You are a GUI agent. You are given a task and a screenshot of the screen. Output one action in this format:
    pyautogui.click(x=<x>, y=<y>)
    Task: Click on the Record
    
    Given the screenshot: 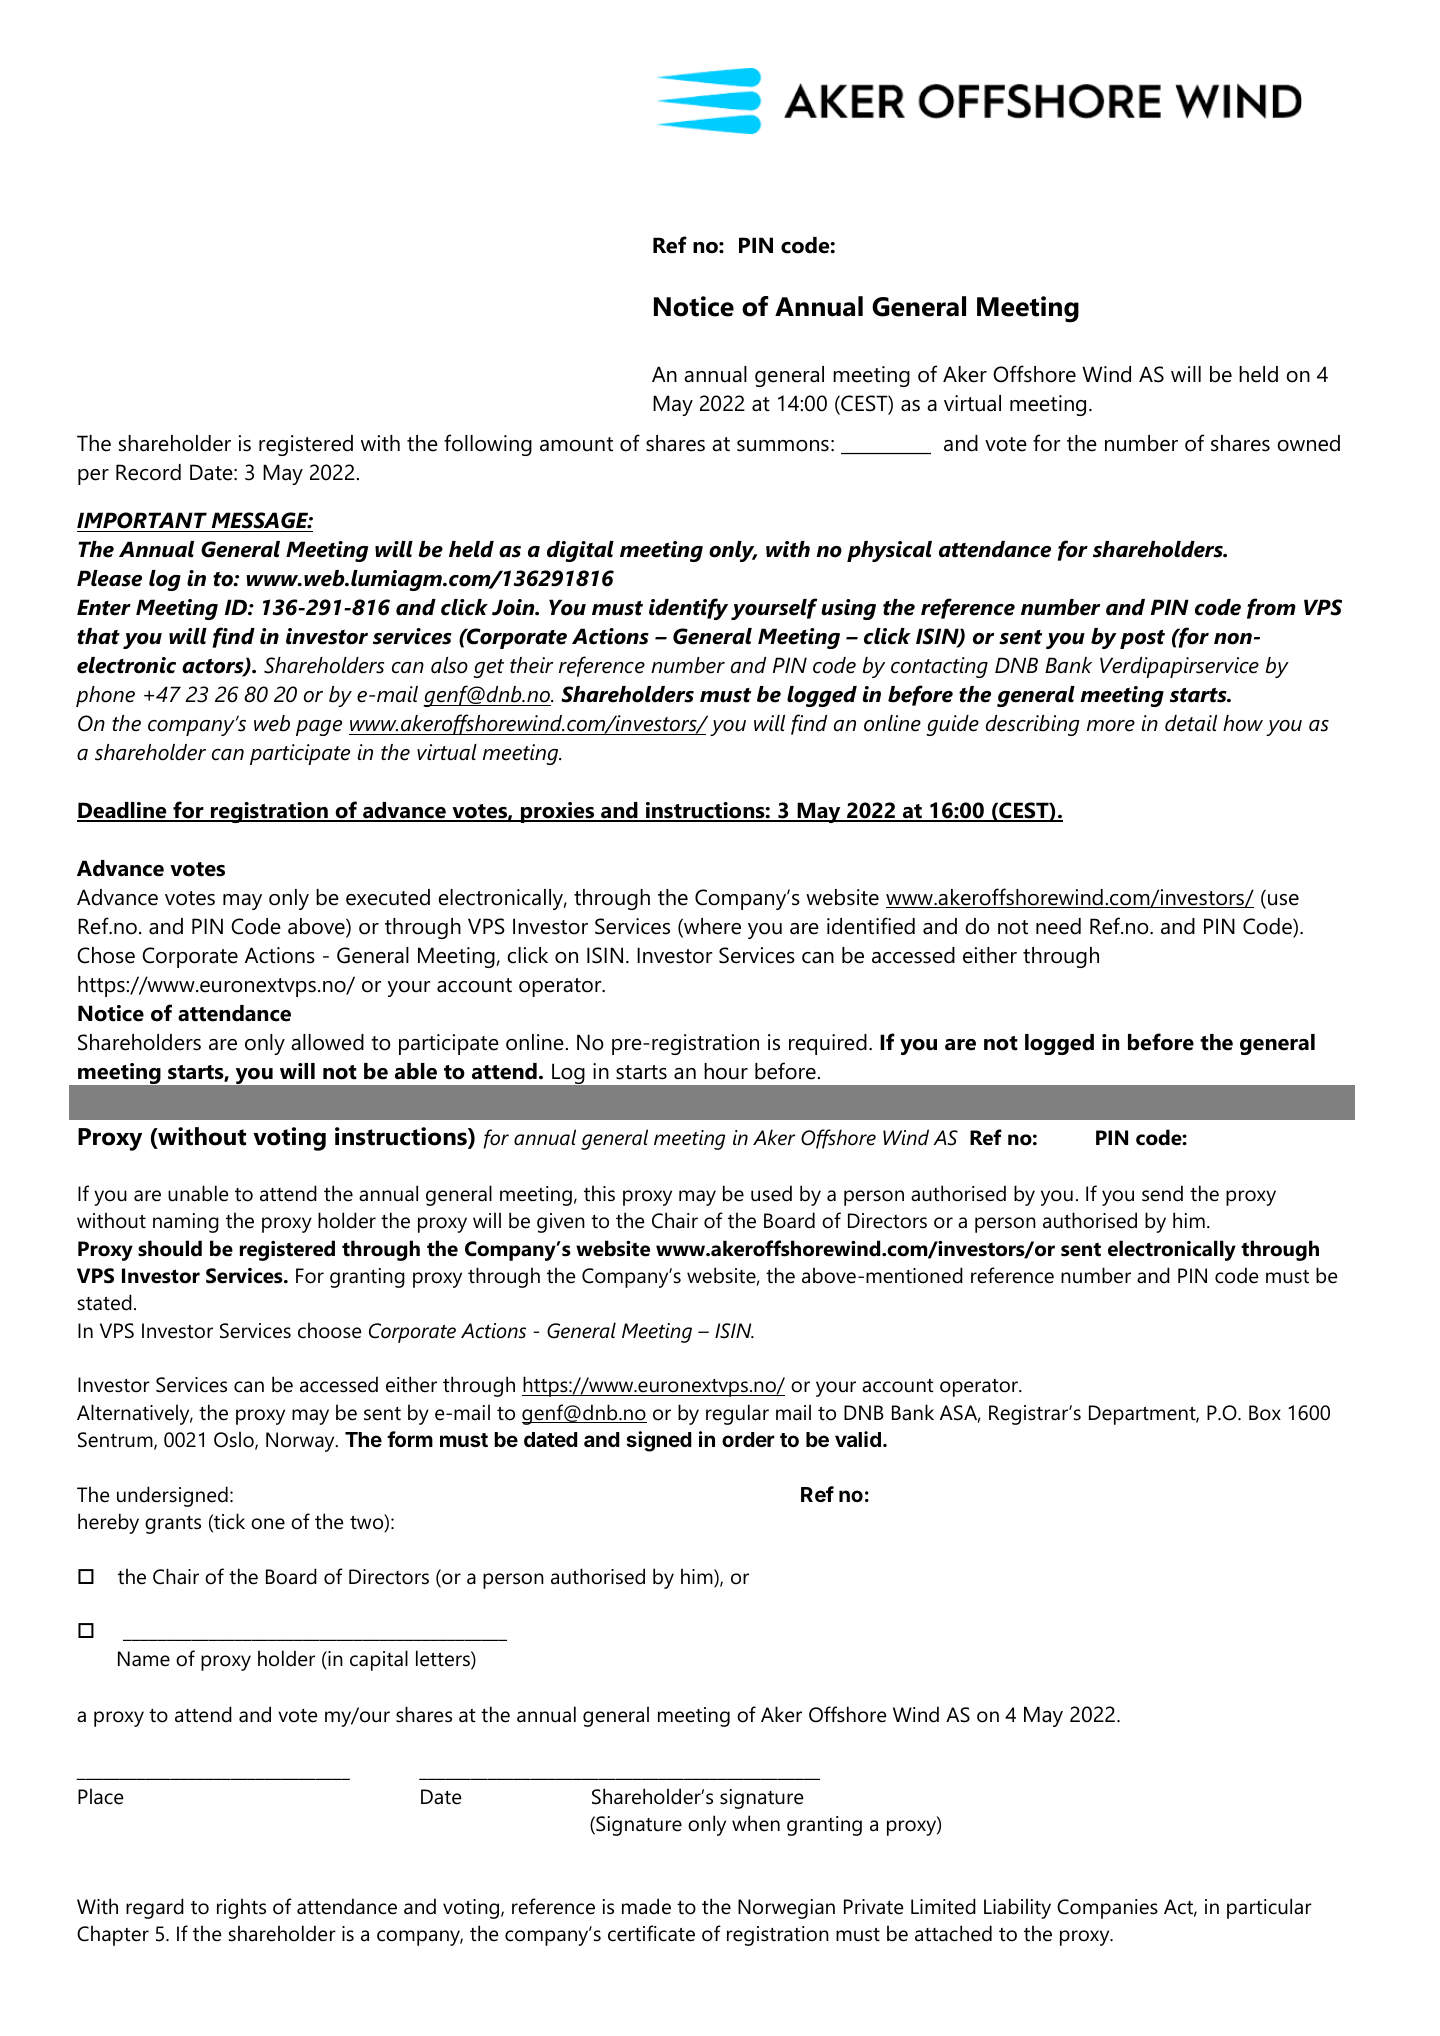 What is the action you would take?
    pyautogui.click(x=148, y=472)
